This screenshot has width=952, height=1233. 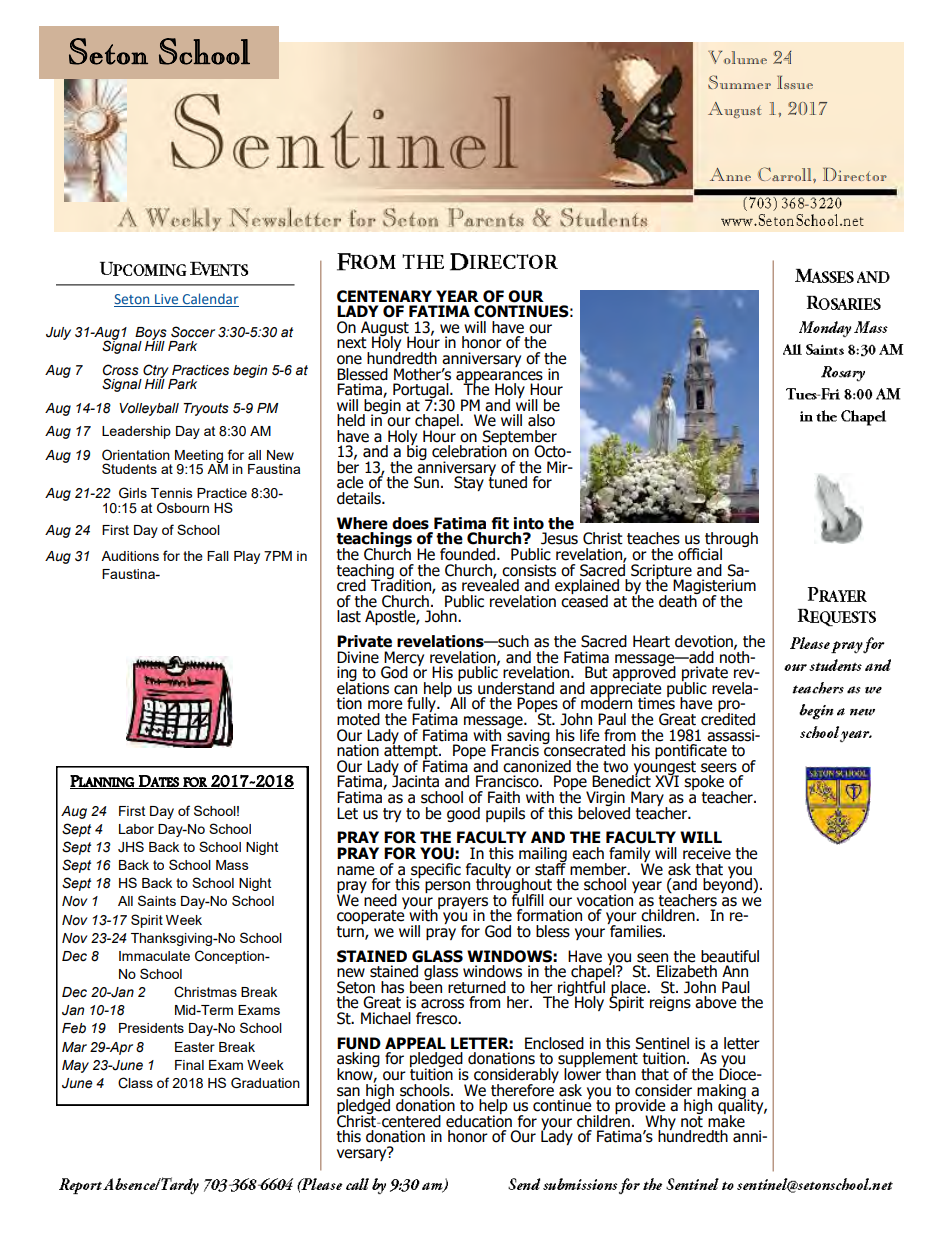 What do you see at coordinates (730, 174) in the screenshot?
I see `Anne` at bounding box center [730, 174].
